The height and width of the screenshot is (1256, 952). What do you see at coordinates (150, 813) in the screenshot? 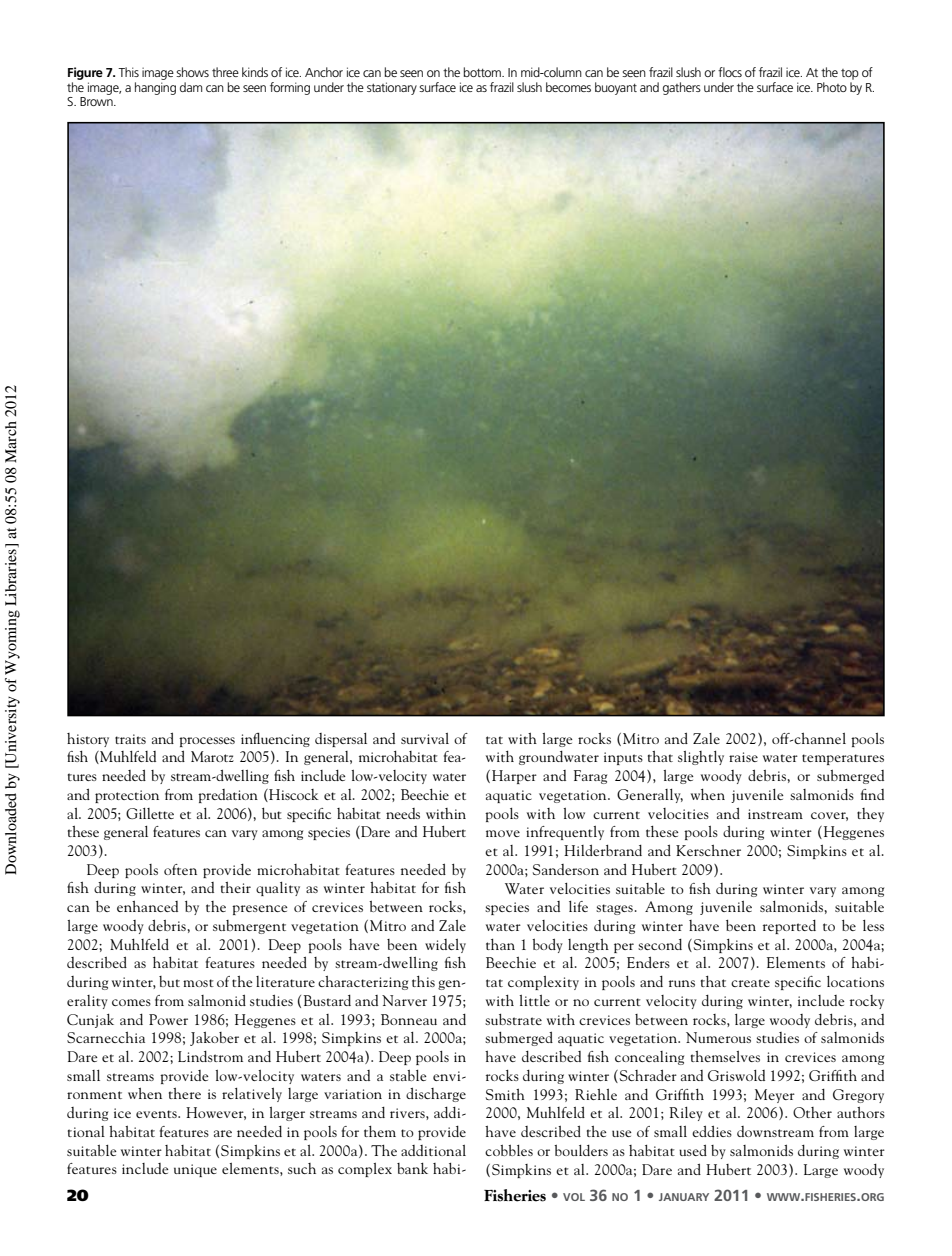
I see `Gillette` at bounding box center [150, 813].
